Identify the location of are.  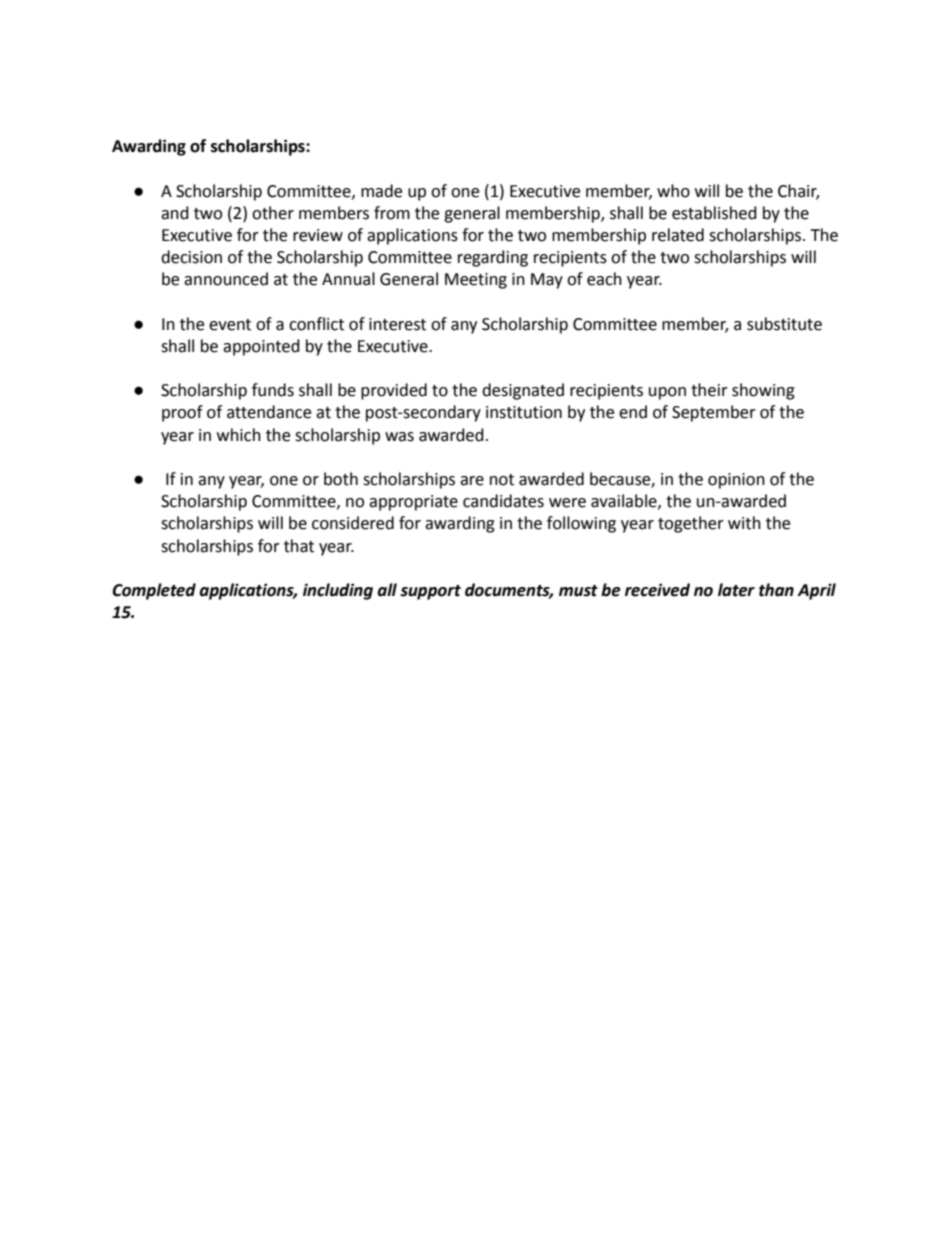
(472, 481).
